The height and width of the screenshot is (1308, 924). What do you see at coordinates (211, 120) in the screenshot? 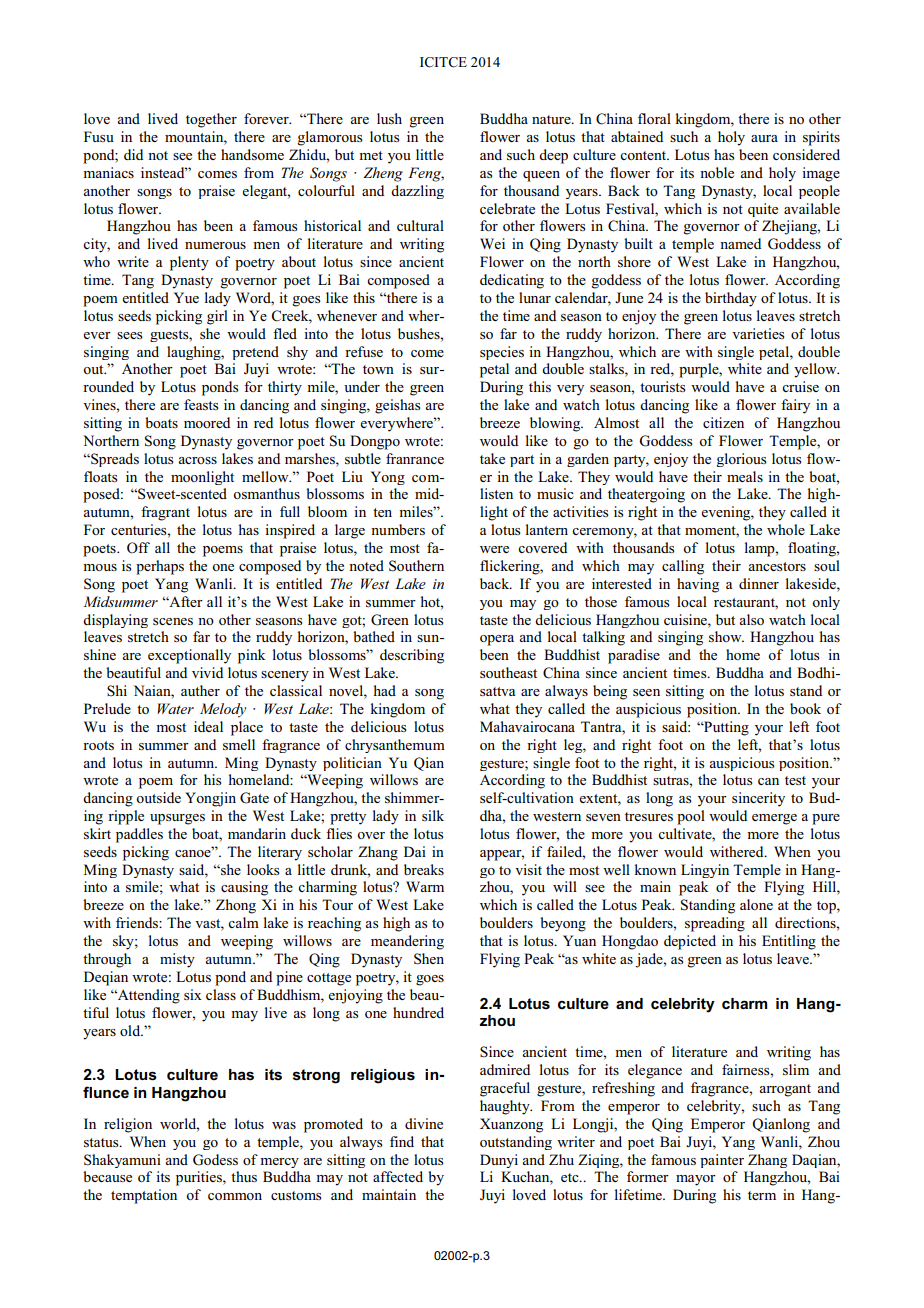
I see `together` at bounding box center [211, 120].
